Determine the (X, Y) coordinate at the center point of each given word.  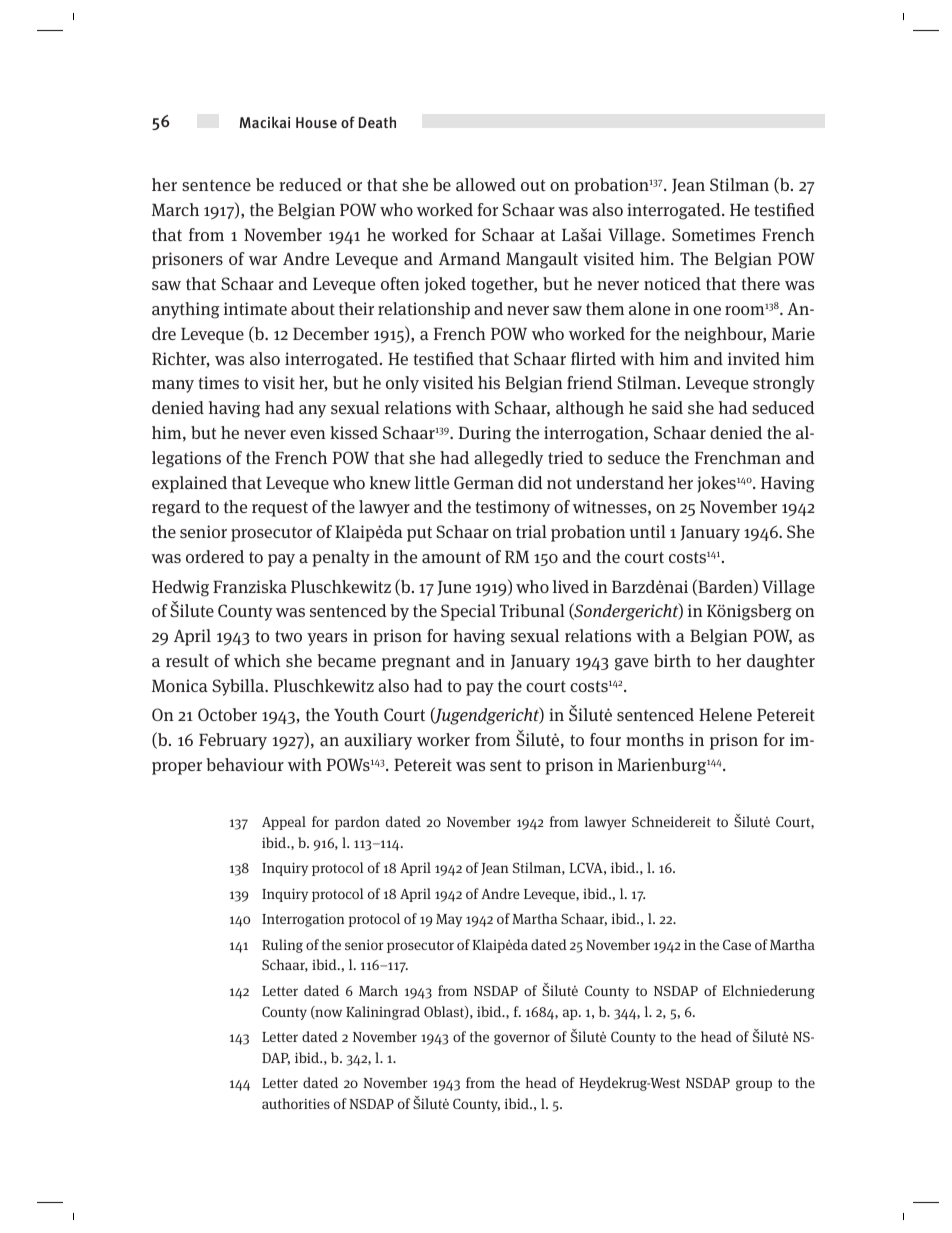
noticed (672, 283)
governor (522, 1039)
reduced (310, 184)
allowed (486, 184)
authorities (296, 1103)
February (233, 741)
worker (443, 739)
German (484, 482)
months (655, 739)
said (667, 408)
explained (189, 484)
